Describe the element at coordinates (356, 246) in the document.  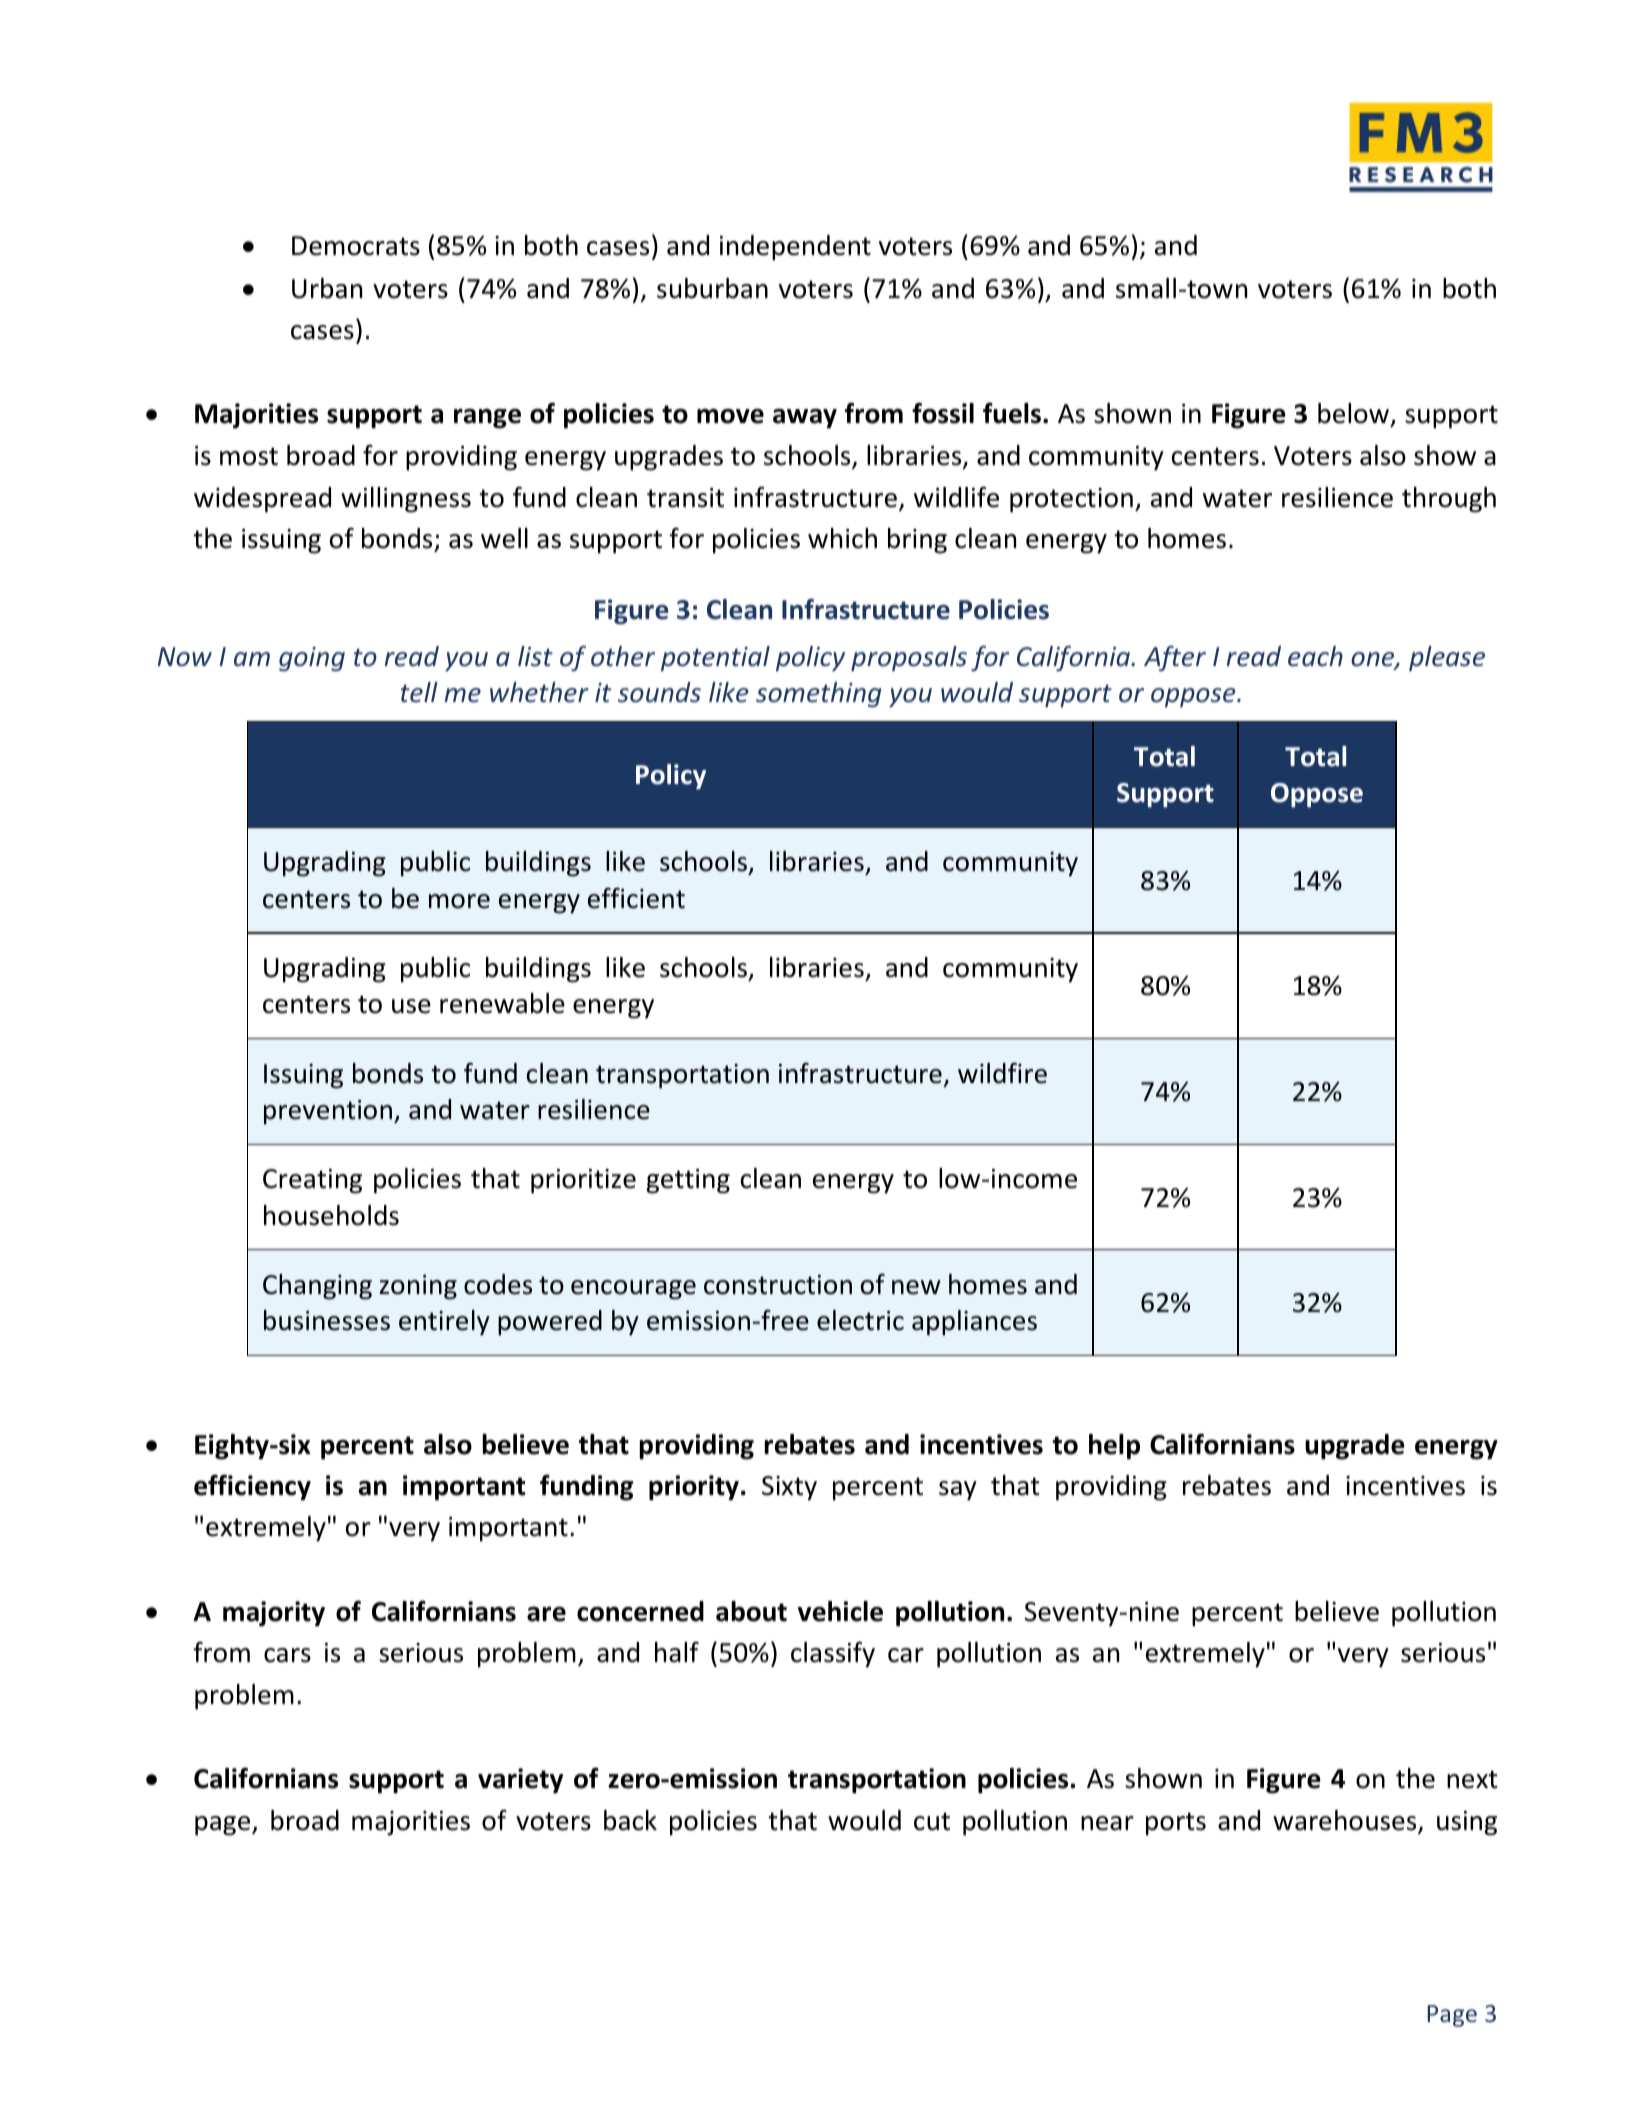
I see `Democrats` at that location.
